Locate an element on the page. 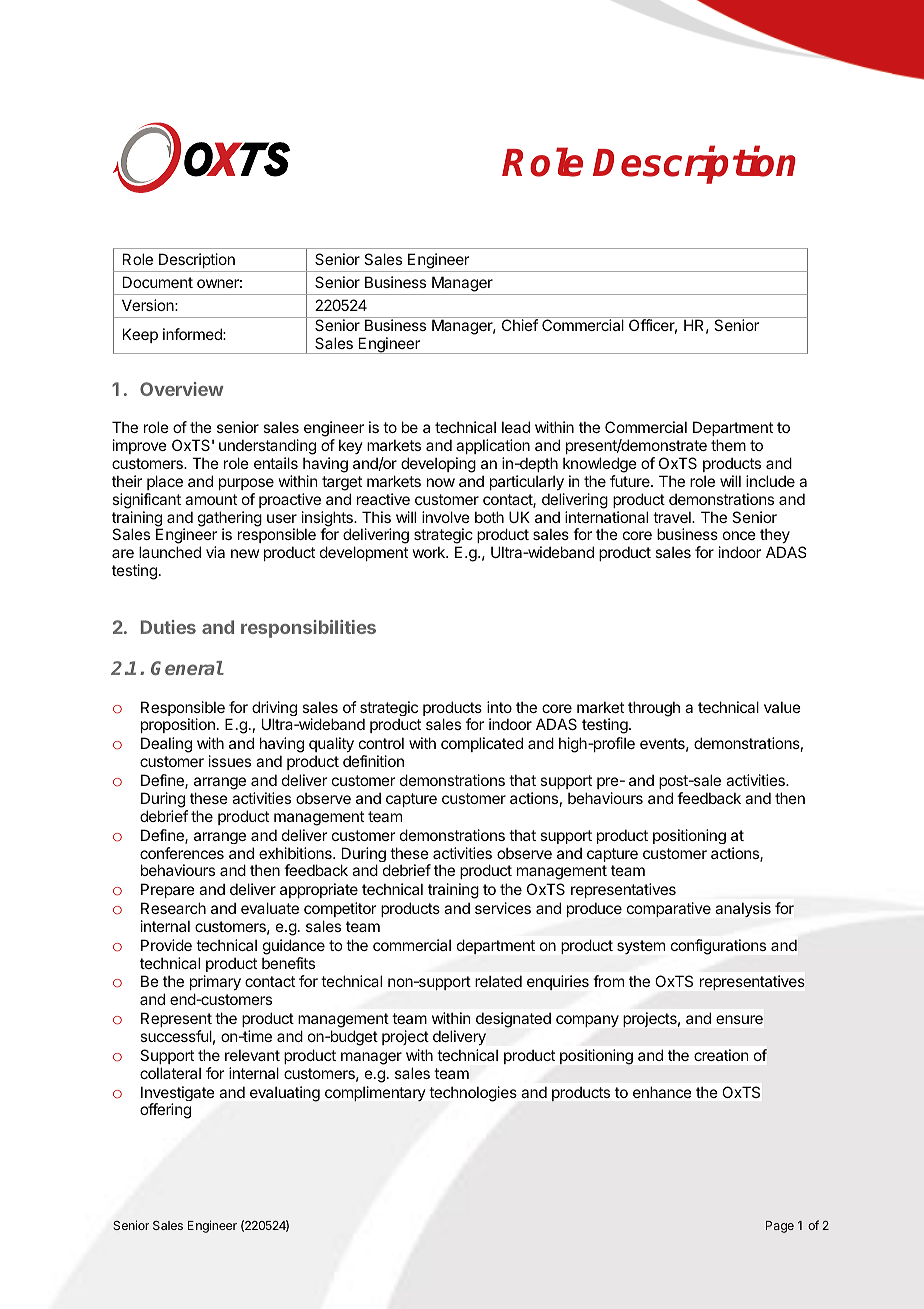 The height and width of the document is (1309, 924). primary is located at coordinates (215, 984).
